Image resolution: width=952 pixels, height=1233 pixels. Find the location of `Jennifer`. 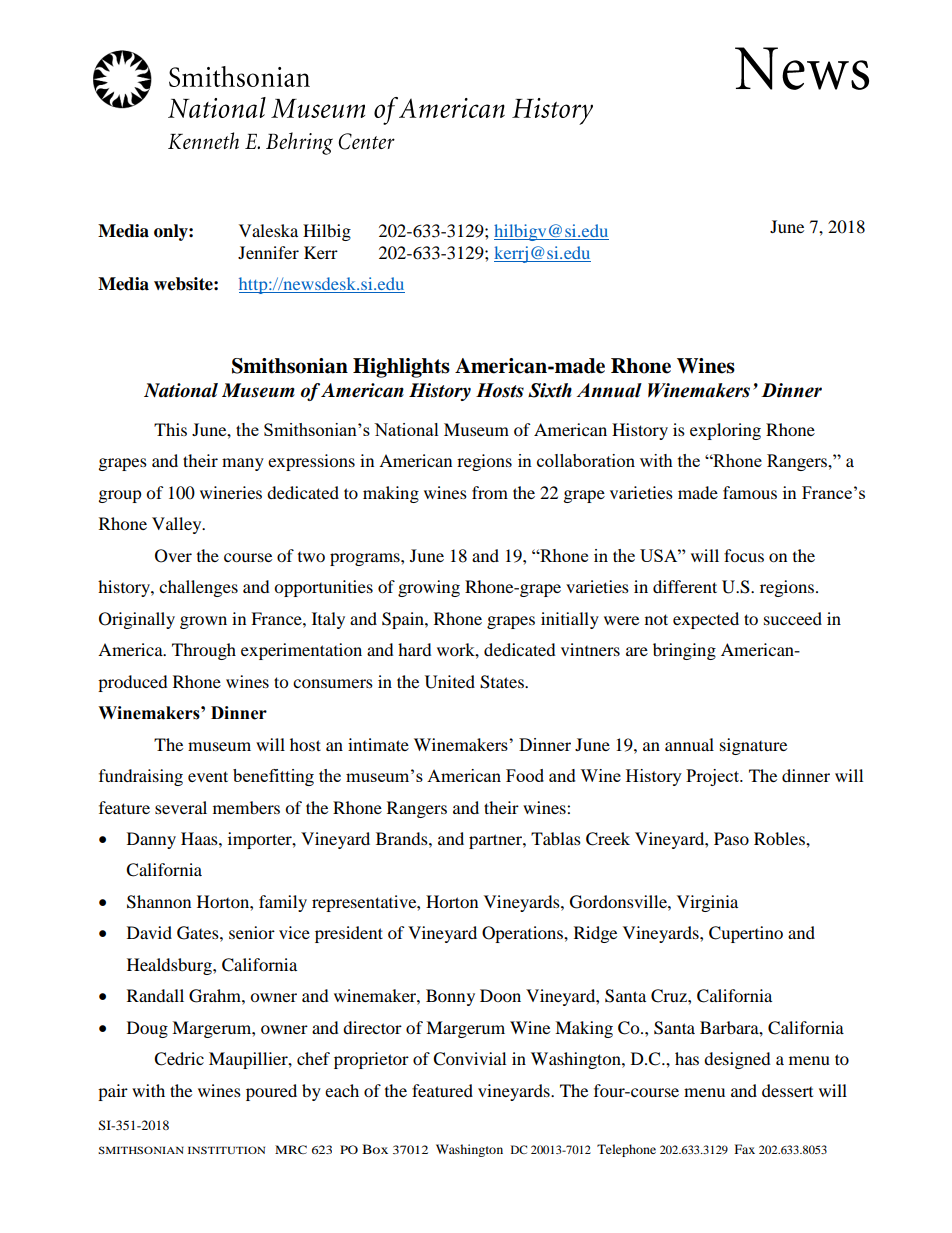

Jennifer is located at coordinates (268, 252).
